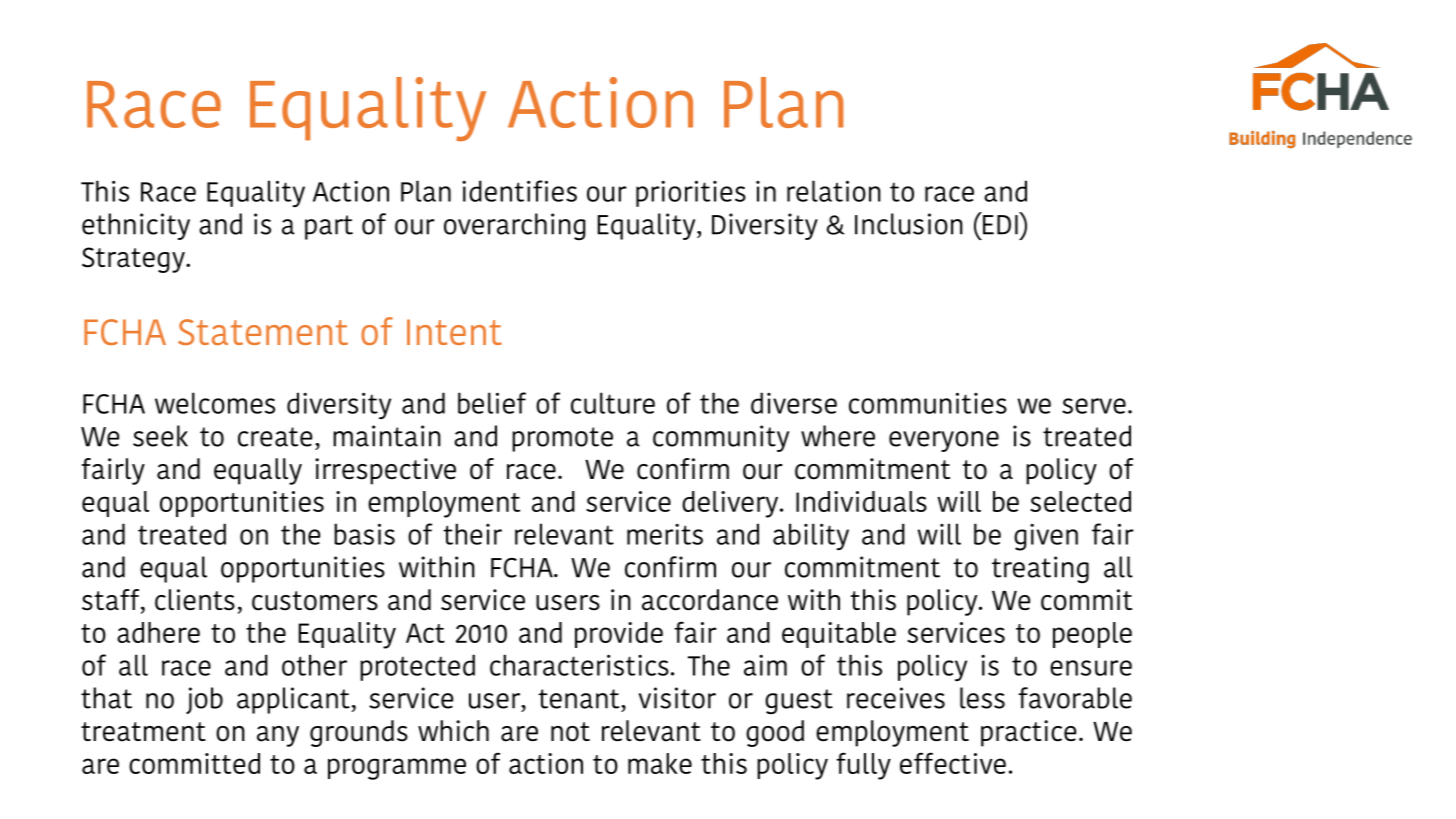 The width and height of the screenshot is (1456, 819). I want to click on communities, so click(928, 403).
